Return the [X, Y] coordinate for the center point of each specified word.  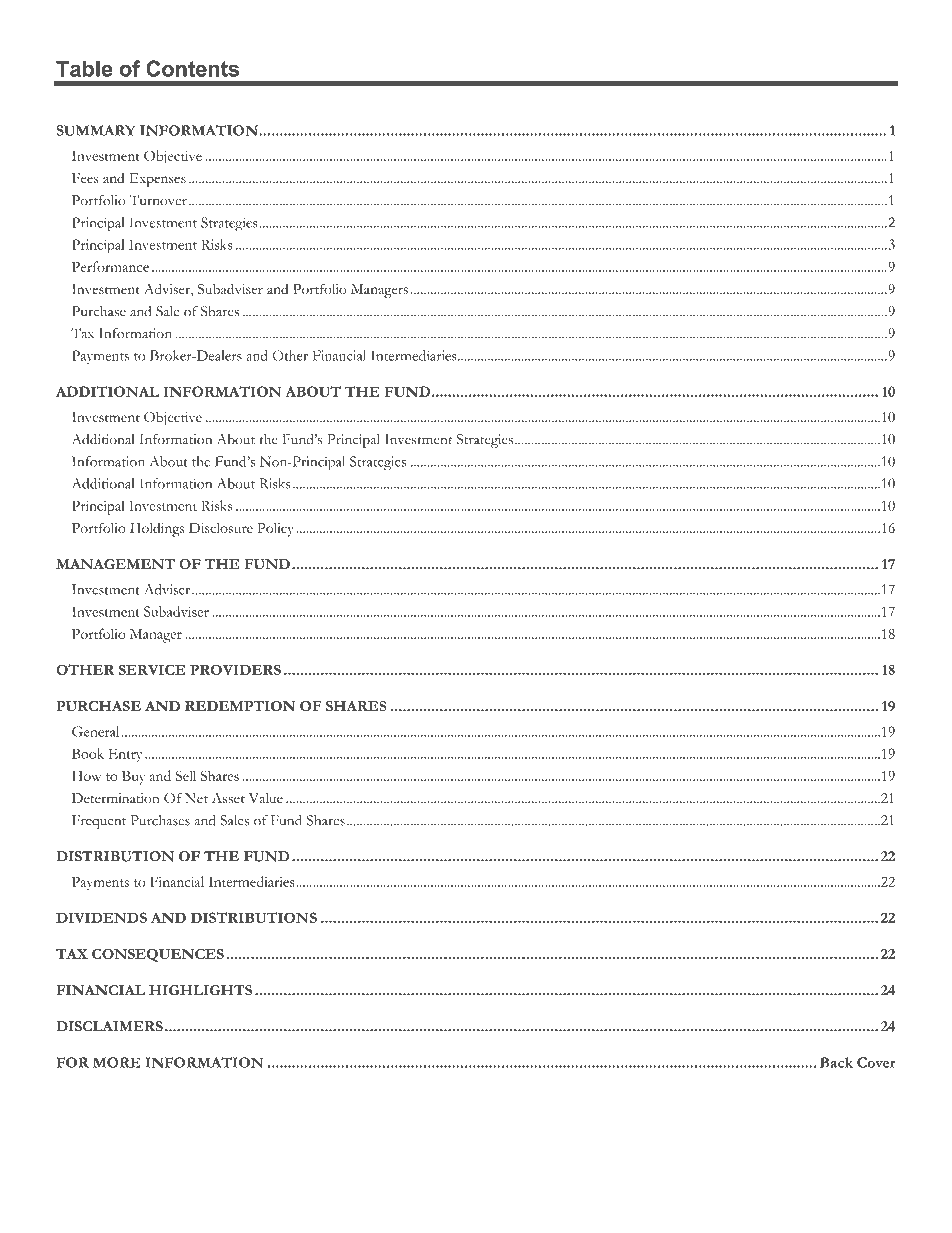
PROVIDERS [235, 669]
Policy [275, 530]
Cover [876, 1062]
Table [84, 68]
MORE [116, 1062]
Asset [228, 798]
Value [266, 798]
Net [196, 798]
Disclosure [221, 528]
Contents [192, 68]
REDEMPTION [240, 706]
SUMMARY [95, 130]
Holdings [157, 529]
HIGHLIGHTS [200, 990]
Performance [110, 266]
